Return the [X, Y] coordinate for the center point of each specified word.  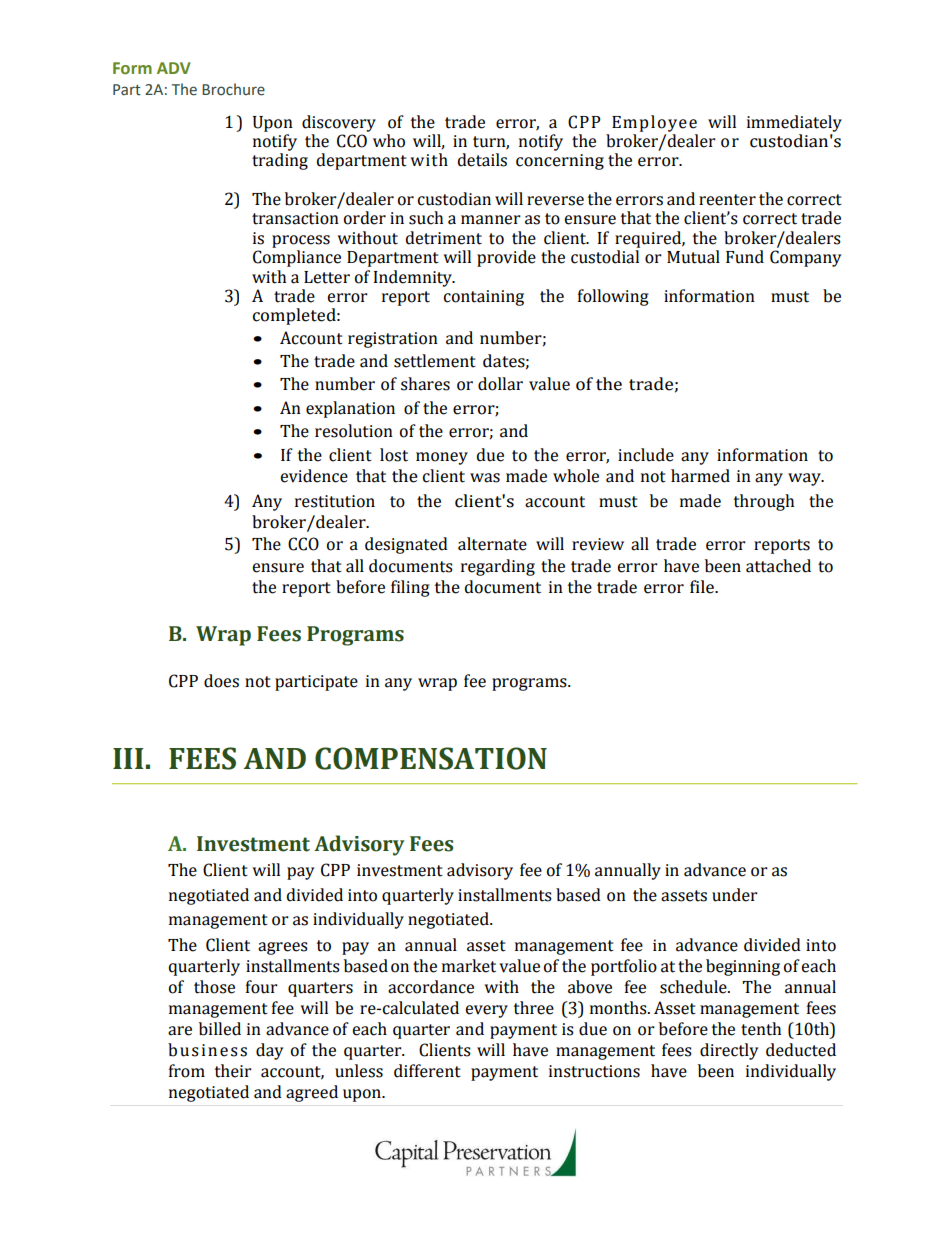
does [221, 681]
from [187, 1071]
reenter [727, 200]
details [482, 160]
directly [729, 1051]
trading [280, 161]
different [427, 1071]
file [703, 587]
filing [410, 588]
